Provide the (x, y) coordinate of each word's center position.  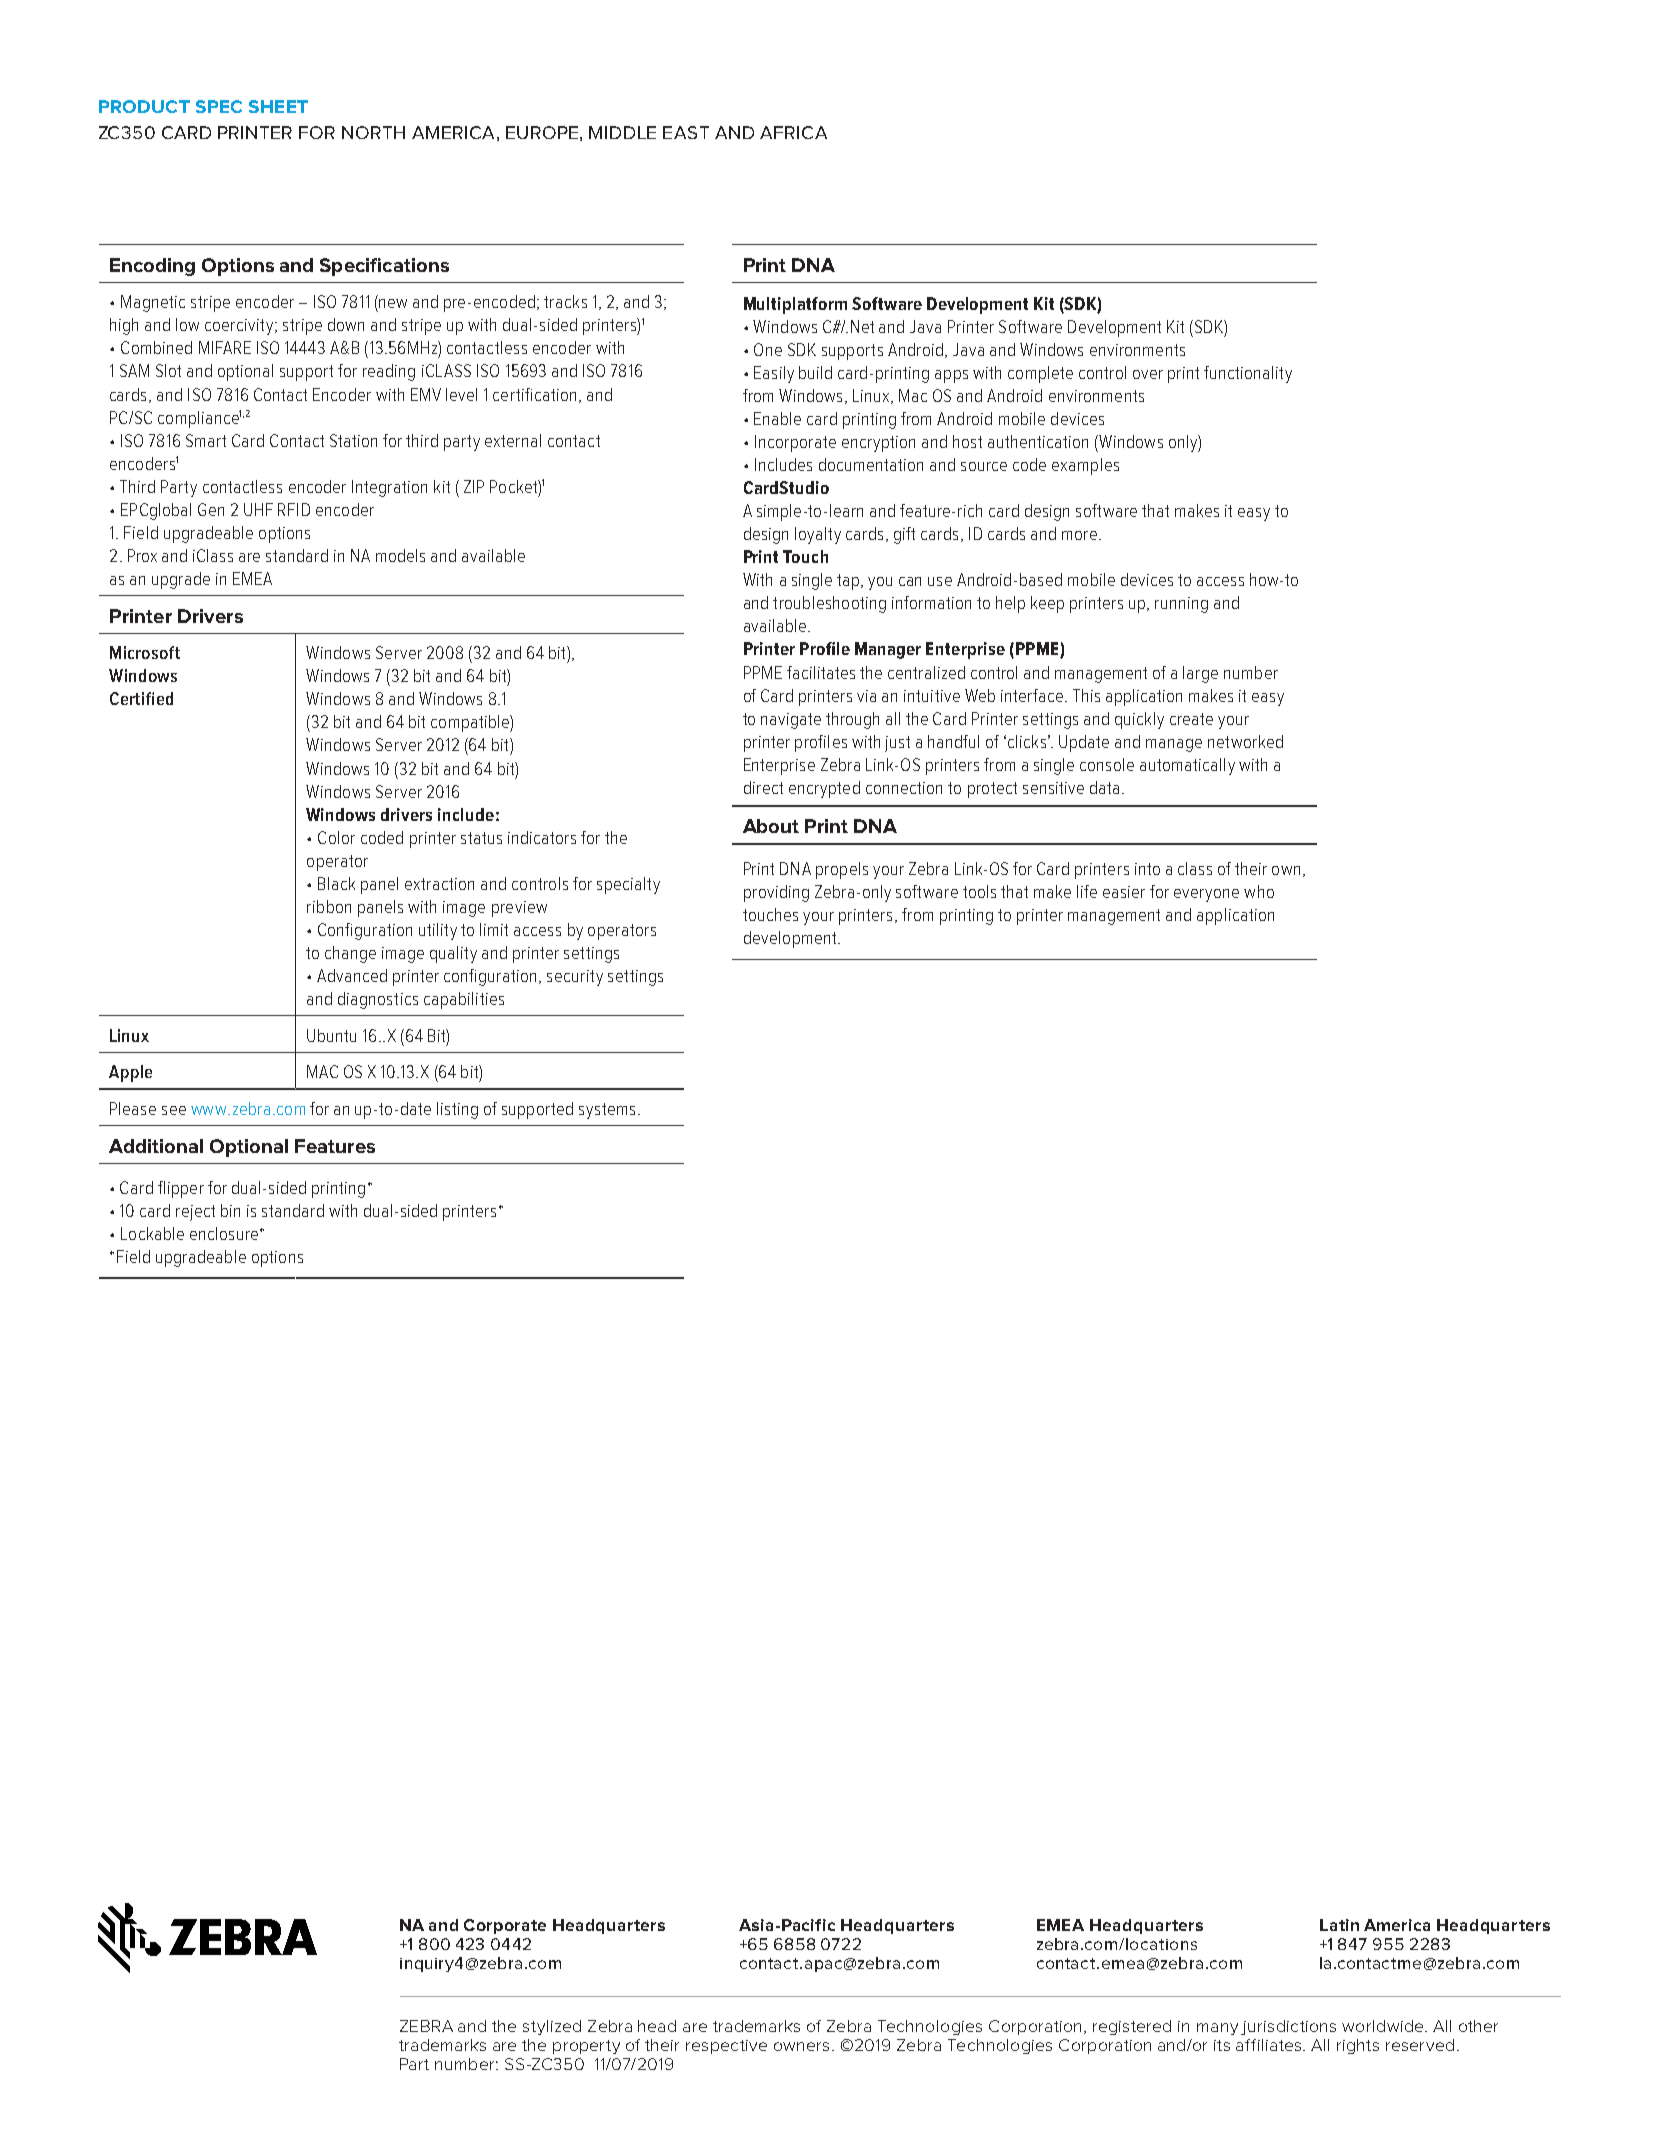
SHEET (278, 106)
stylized (552, 2027)
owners (803, 2046)
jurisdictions (1288, 2027)
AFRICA (793, 132)
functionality (1248, 374)
